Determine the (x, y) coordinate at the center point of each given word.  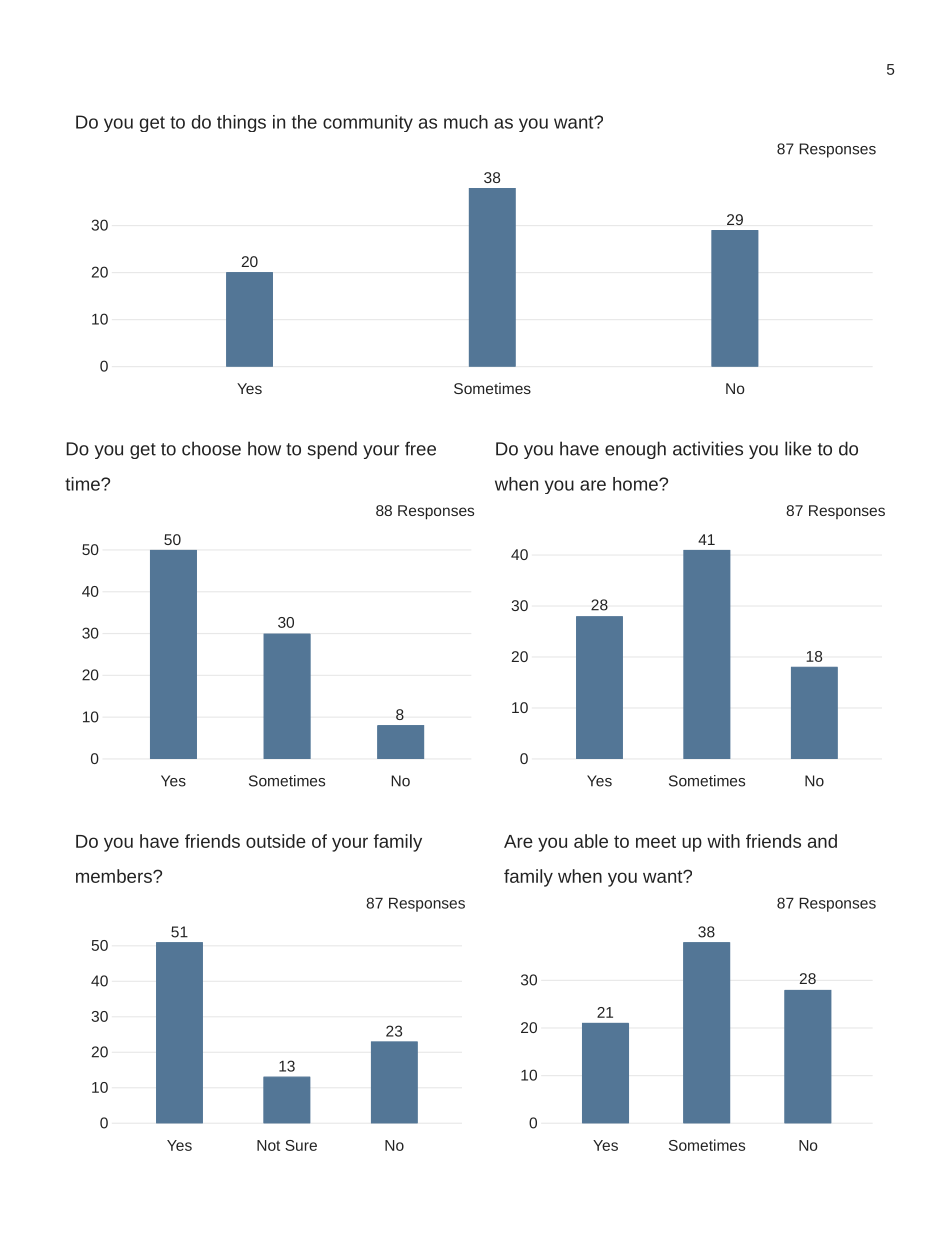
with (723, 841)
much (466, 122)
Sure (301, 1145)
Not (268, 1145)
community (368, 123)
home (636, 484)
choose (211, 448)
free (420, 448)
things (241, 123)
